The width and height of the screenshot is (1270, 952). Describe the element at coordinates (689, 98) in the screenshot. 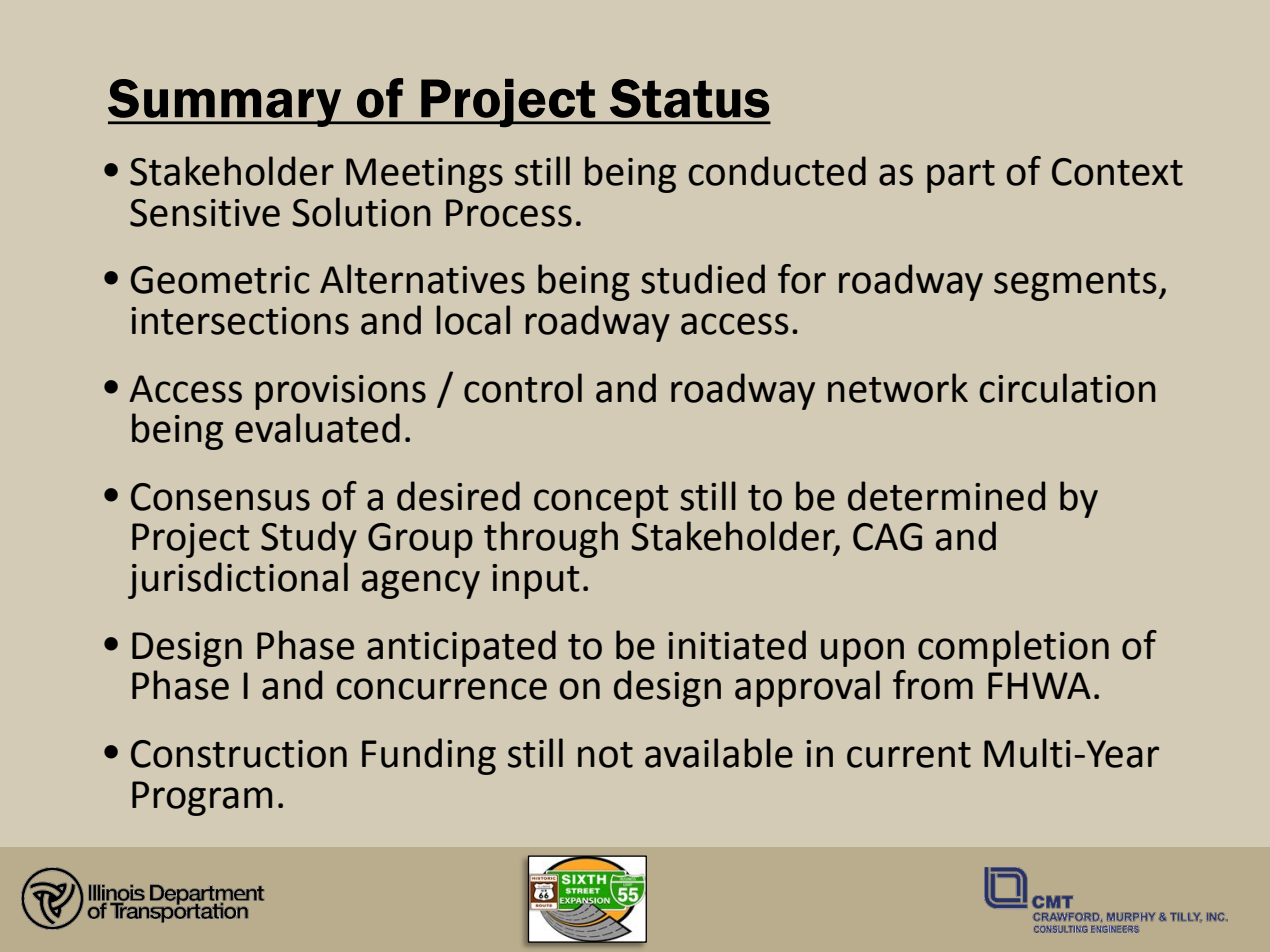

I see `Status` at that location.
